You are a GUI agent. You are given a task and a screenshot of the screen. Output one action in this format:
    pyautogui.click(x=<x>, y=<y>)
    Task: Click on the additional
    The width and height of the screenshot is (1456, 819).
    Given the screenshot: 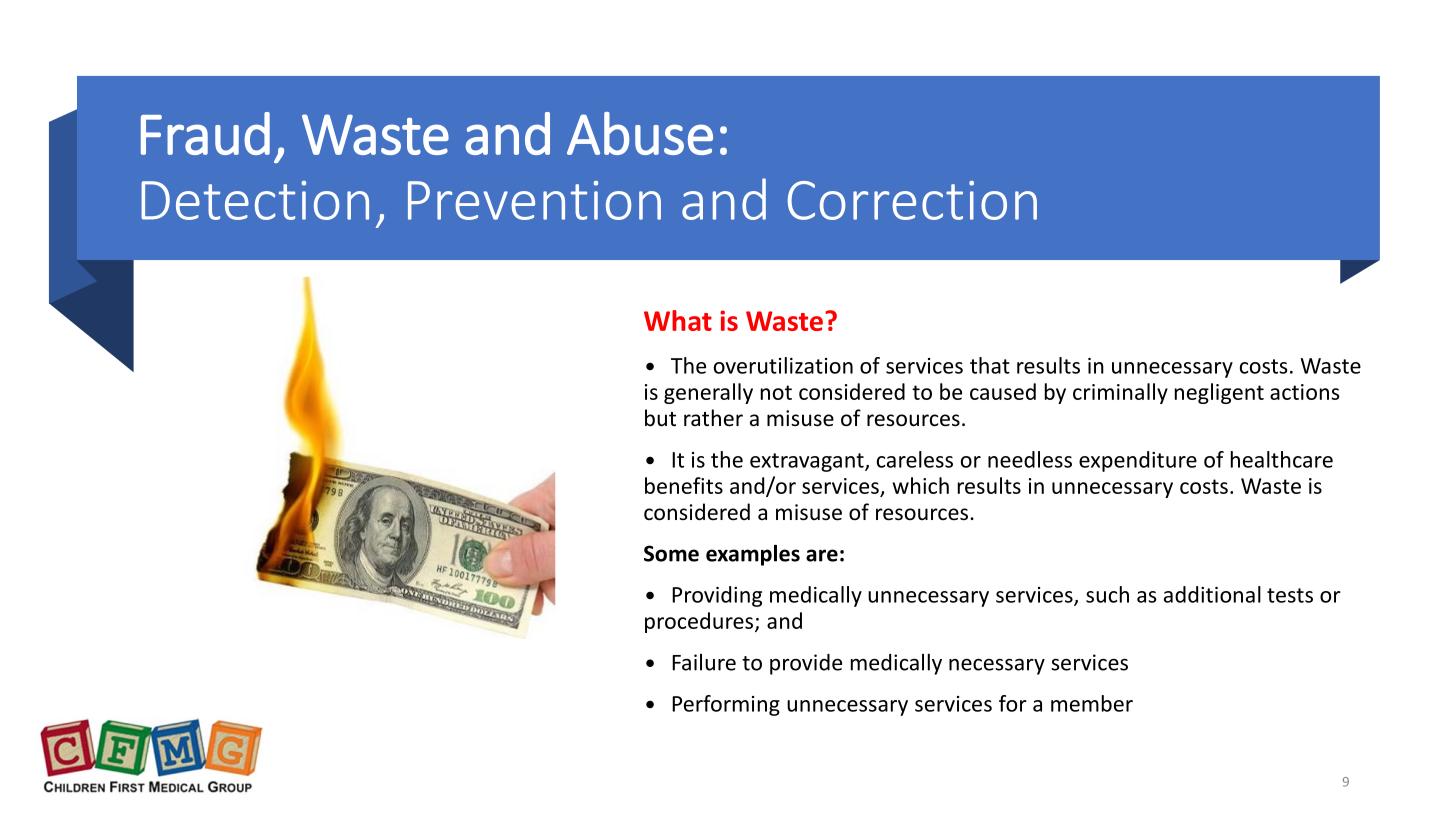 What is the action you would take?
    pyautogui.click(x=1212, y=594)
